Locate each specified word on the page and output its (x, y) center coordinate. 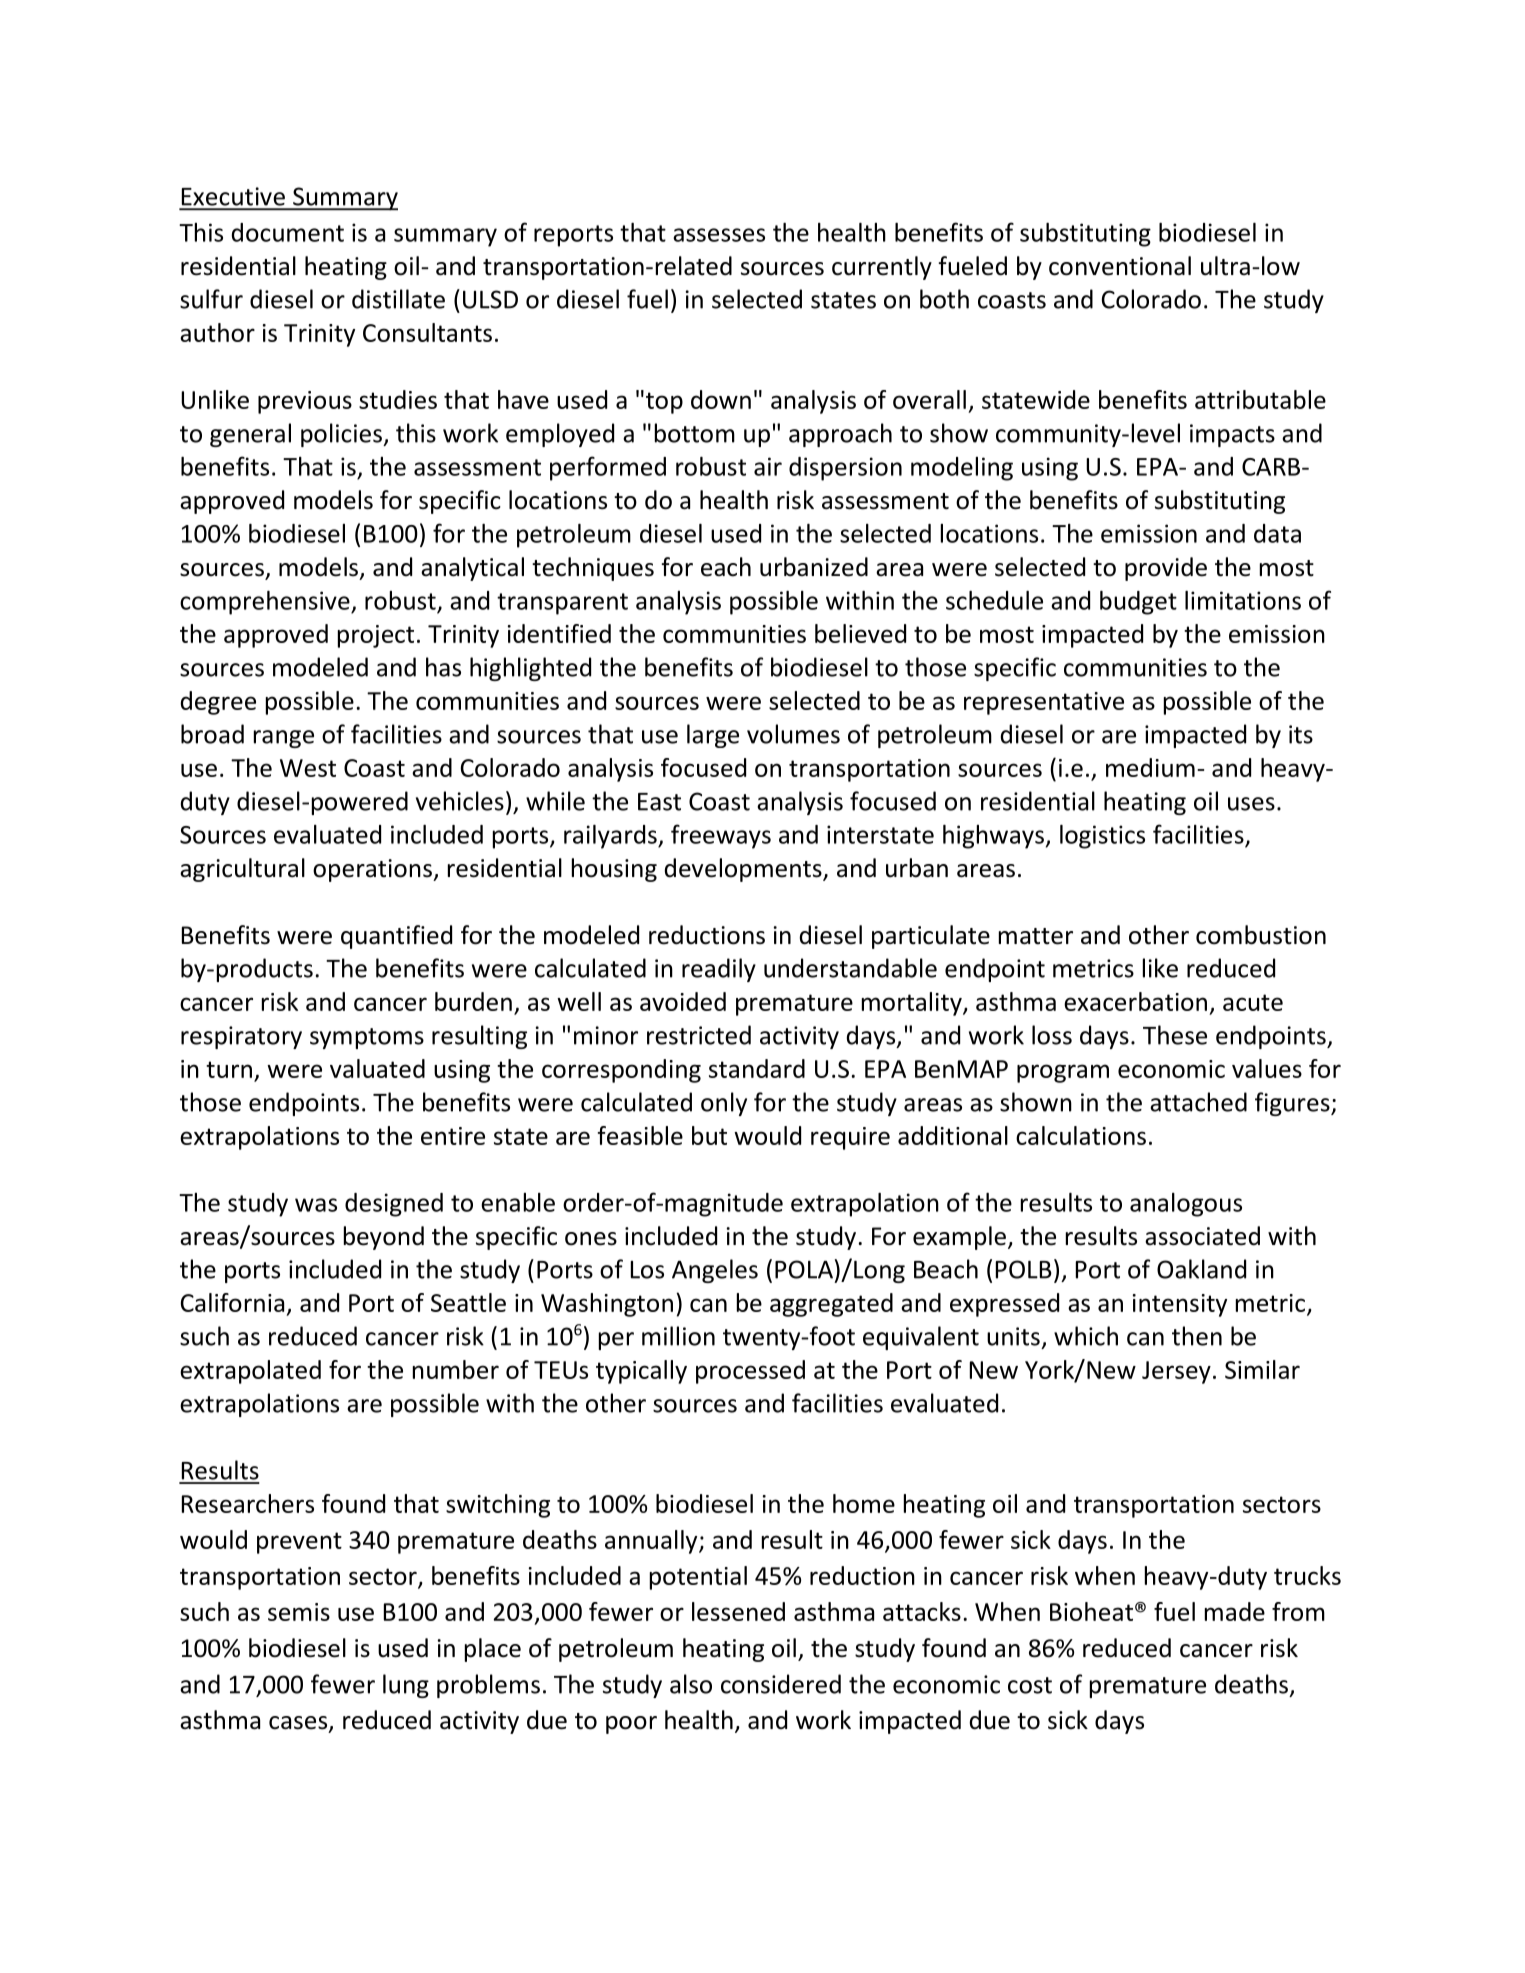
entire (453, 1136)
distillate (398, 299)
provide (1166, 569)
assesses (719, 235)
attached (1198, 1102)
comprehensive (266, 603)
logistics (1102, 837)
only (724, 1104)
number (456, 1369)
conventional (1120, 266)
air (768, 466)
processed (750, 1372)
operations (373, 870)
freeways (721, 836)
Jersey (1176, 1372)
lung (406, 1686)
